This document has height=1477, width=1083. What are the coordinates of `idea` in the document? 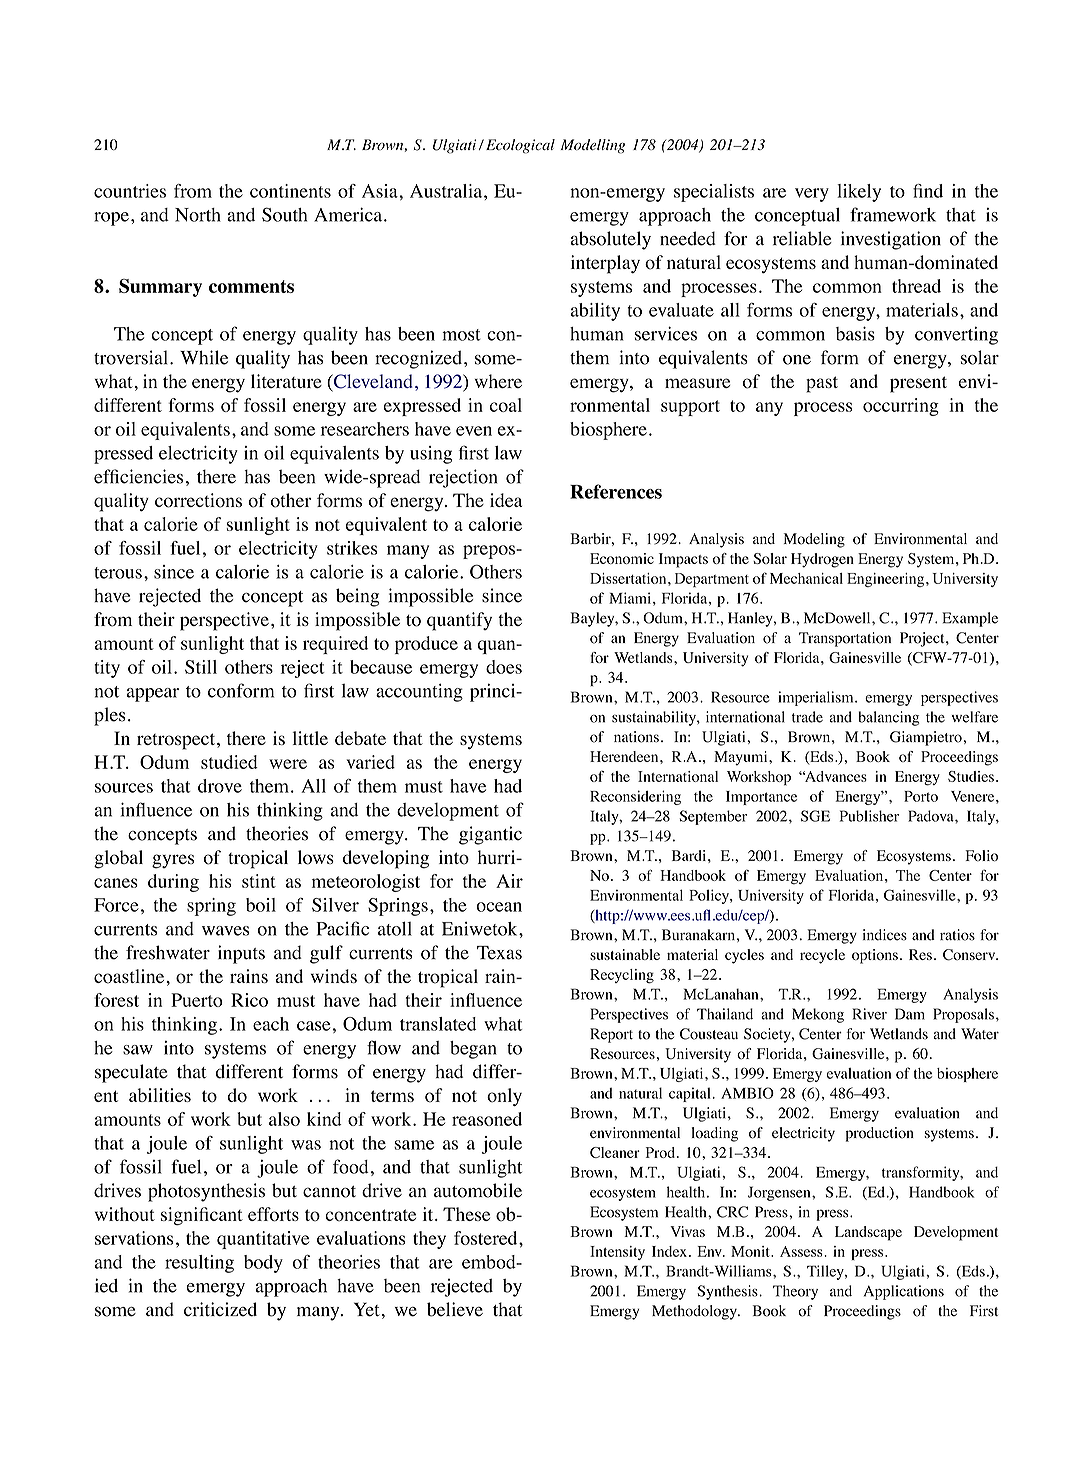 It's located at (506, 500).
